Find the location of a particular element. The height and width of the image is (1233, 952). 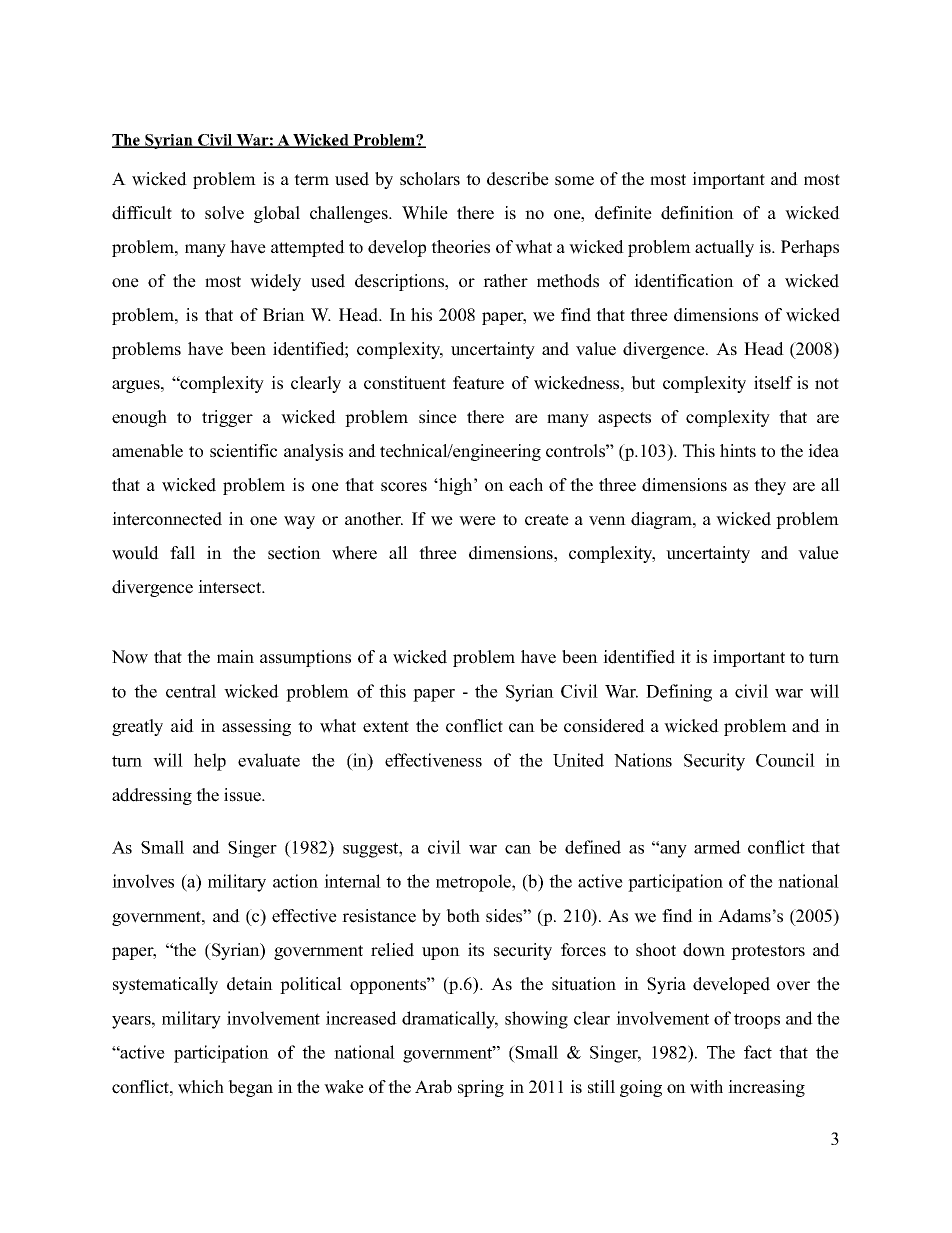

extent is located at coordinates (386, 727).
